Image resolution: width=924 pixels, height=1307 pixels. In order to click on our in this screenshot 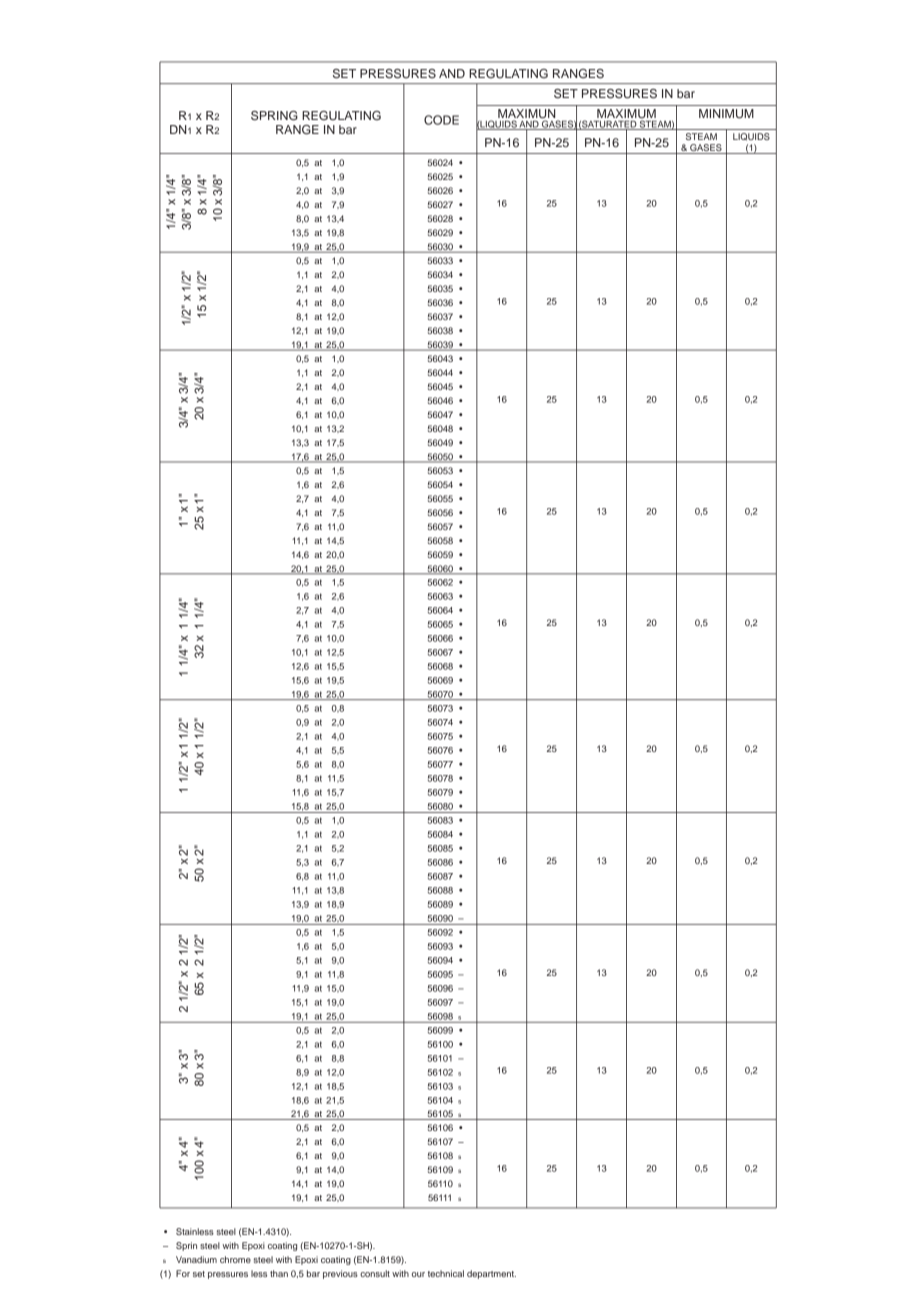, I will do `click(418, 1274)`.
